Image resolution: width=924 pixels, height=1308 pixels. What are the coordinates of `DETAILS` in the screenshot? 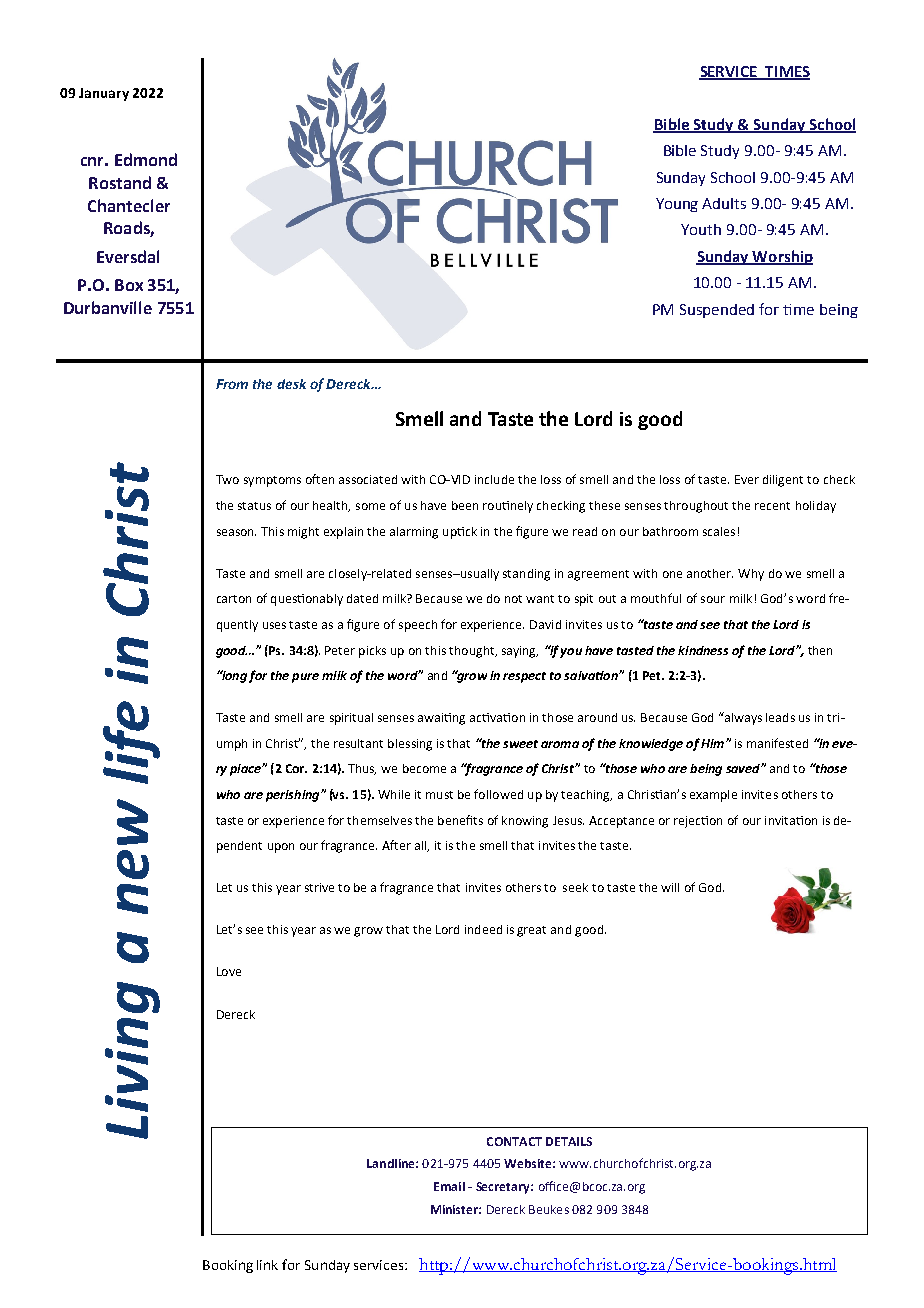 It's located at (569, 1141).
